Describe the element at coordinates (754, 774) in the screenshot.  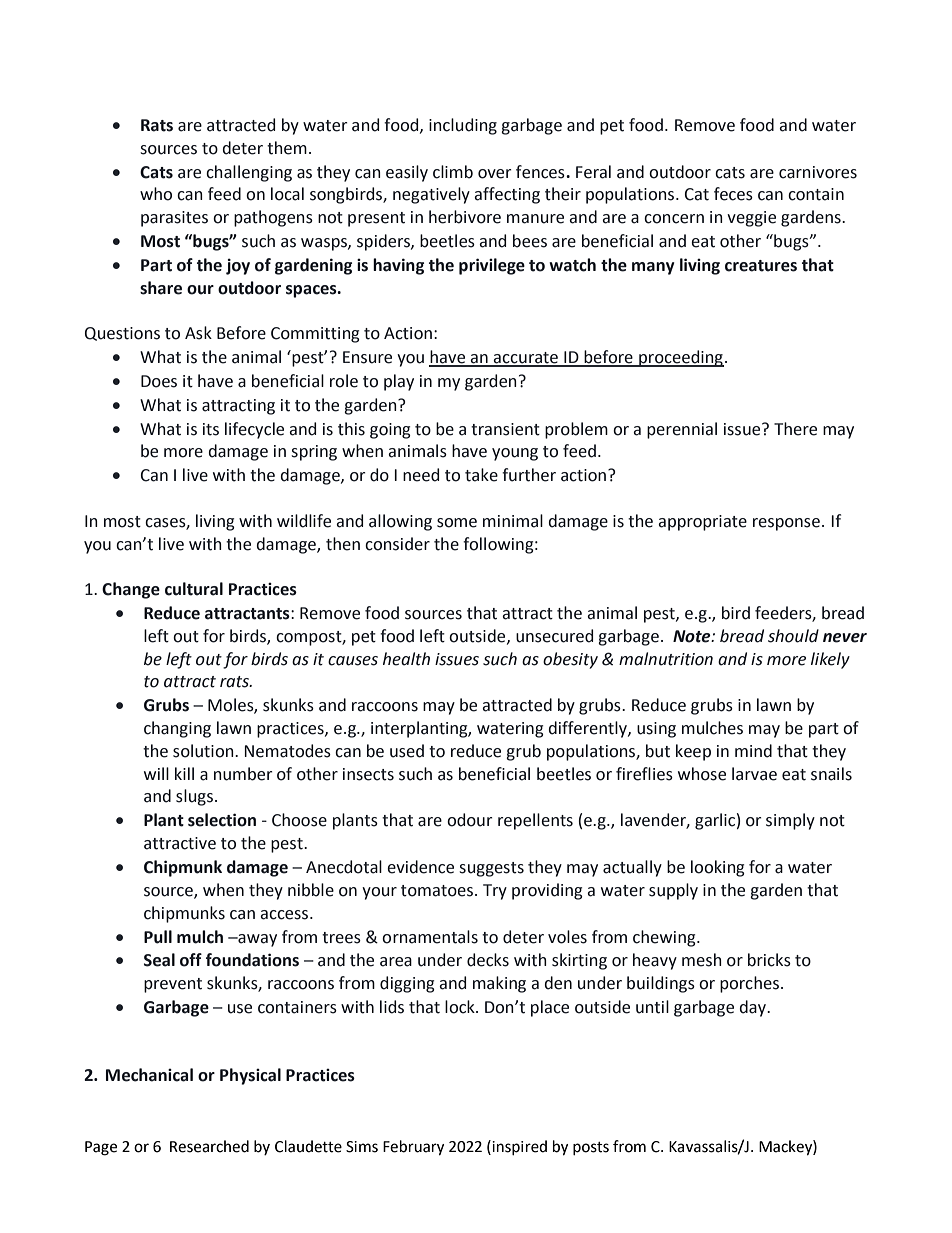
I see `larvae` at that location.
